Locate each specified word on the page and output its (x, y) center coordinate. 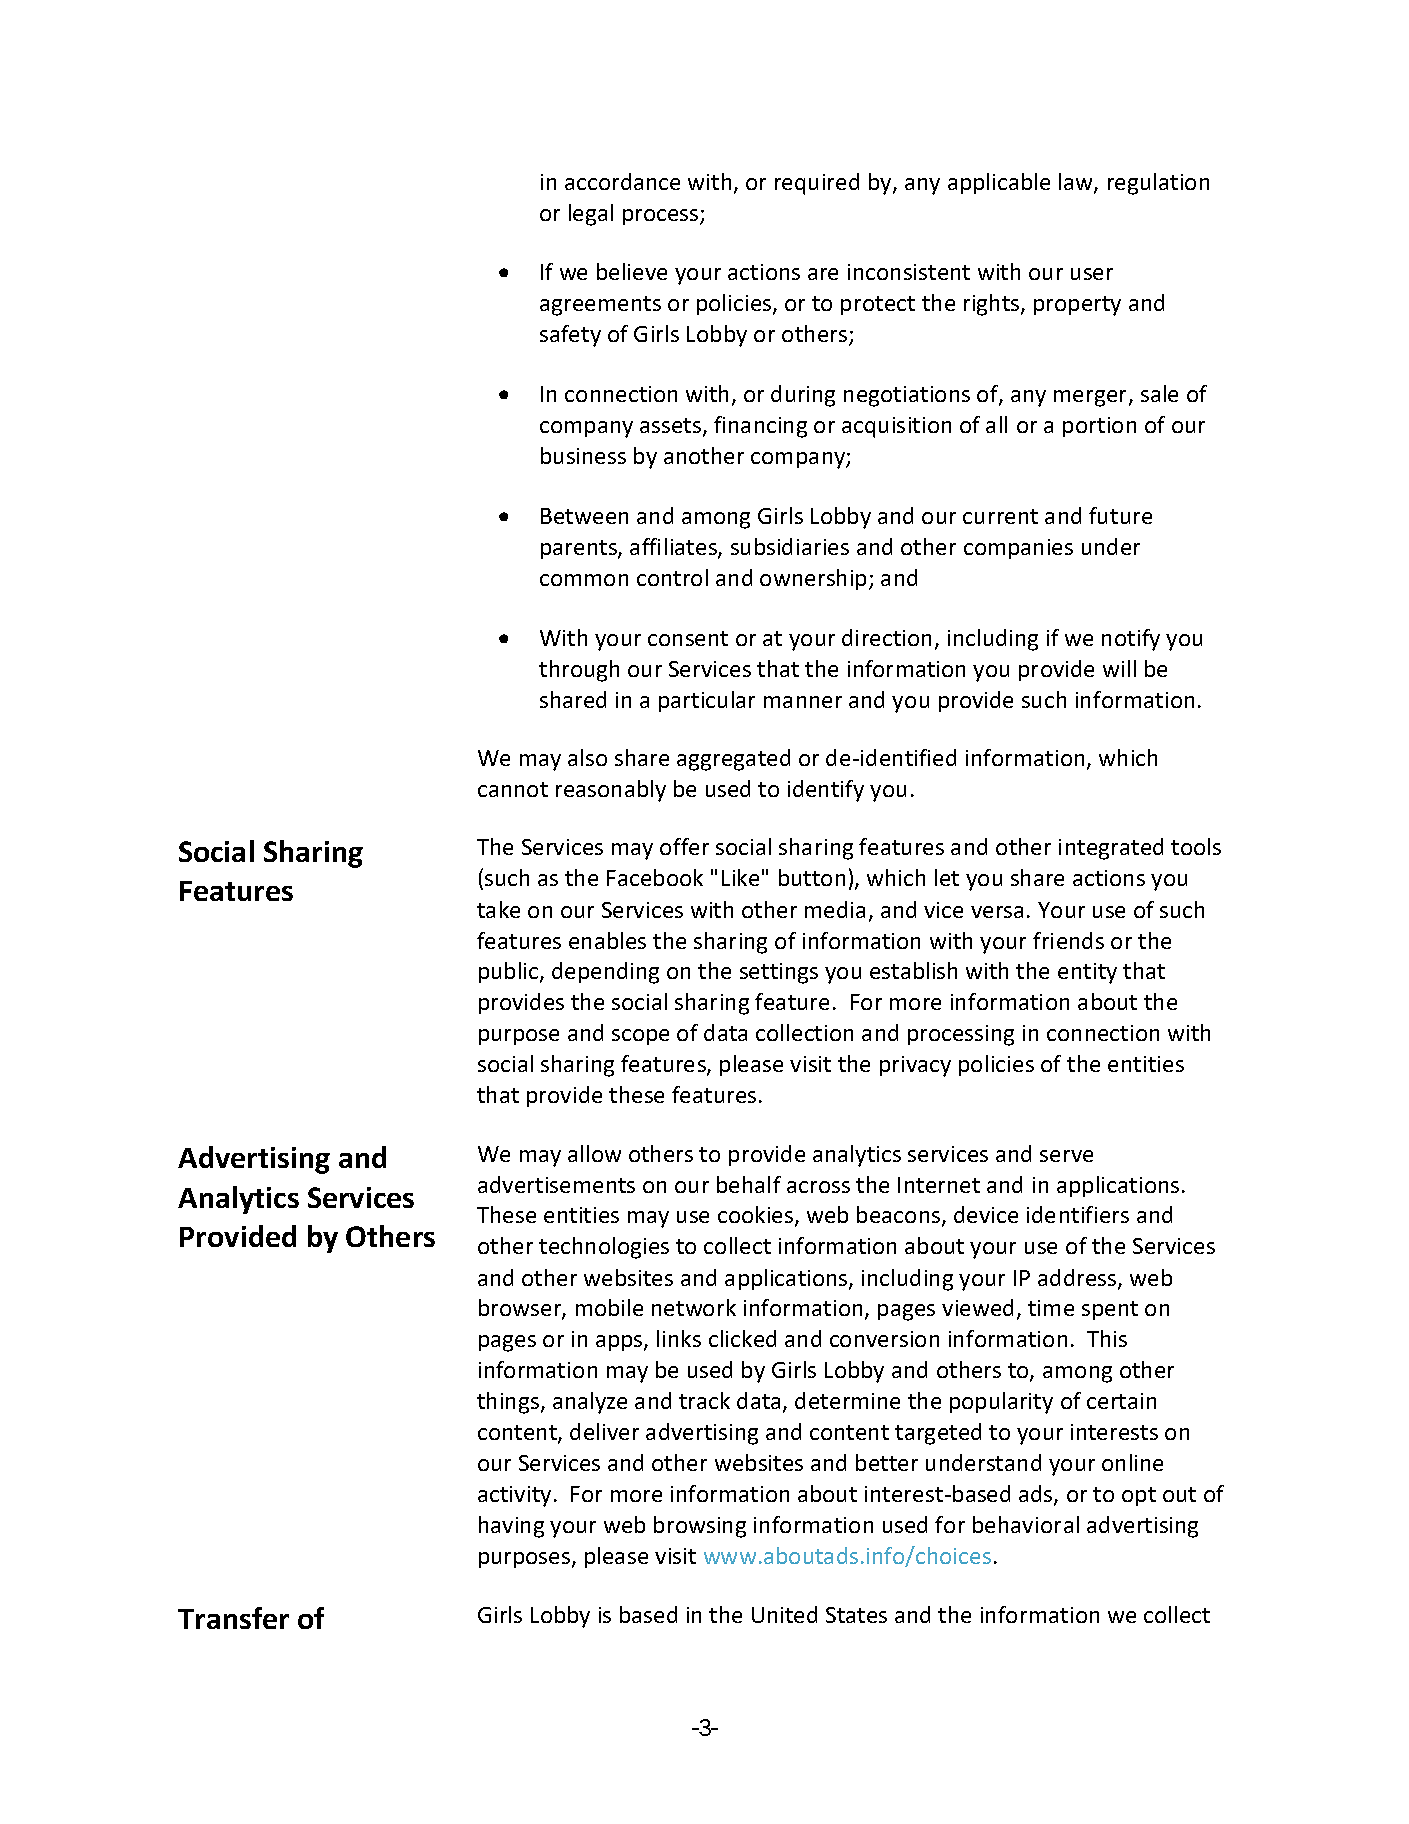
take (498, 909)
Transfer (233, 1618)
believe (632, 271)
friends (1068, 940)
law (1077, 183)
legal (591, 215)
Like (740, 877)
